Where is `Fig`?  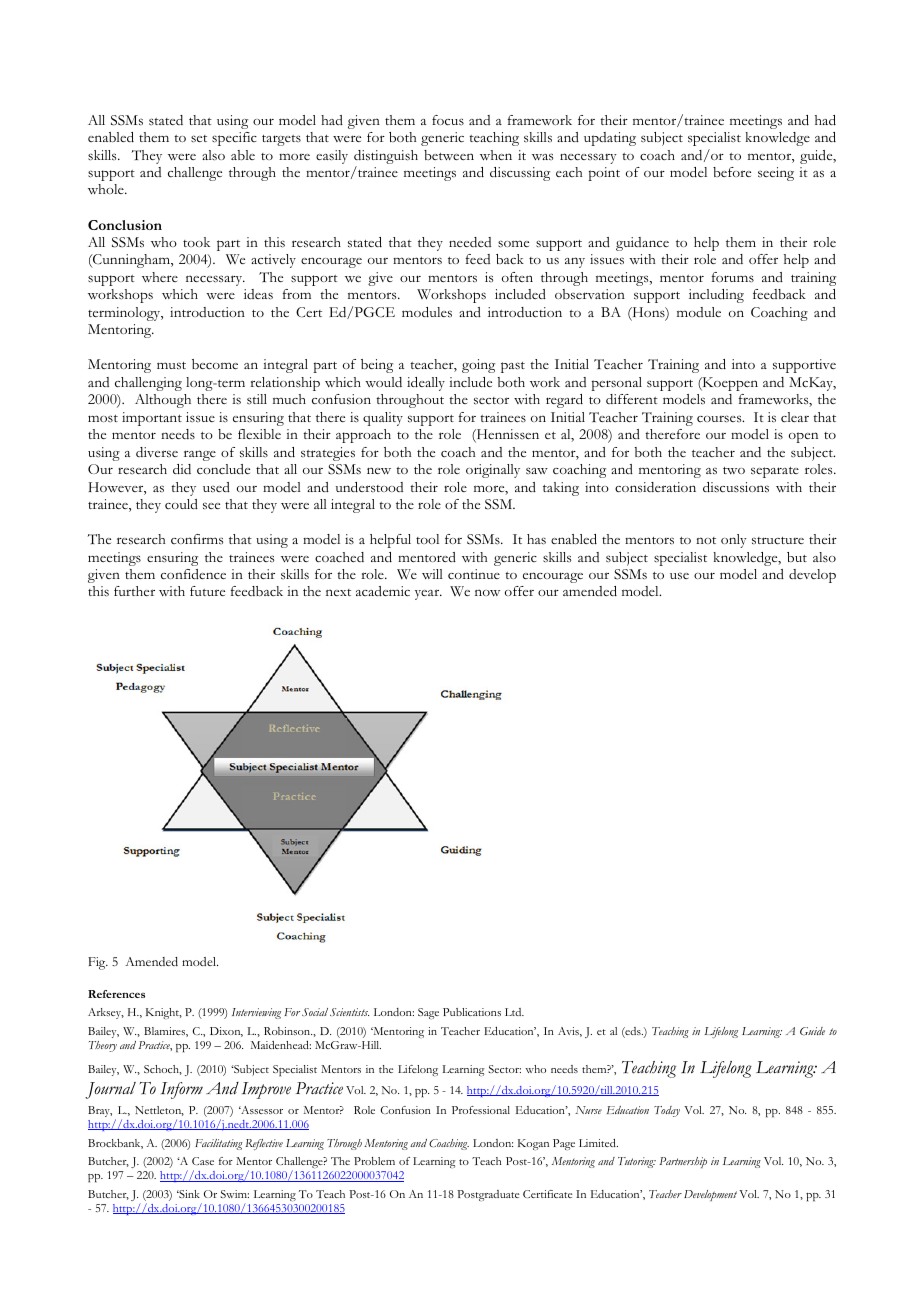
Fig is located at coordinates (98, 963).
